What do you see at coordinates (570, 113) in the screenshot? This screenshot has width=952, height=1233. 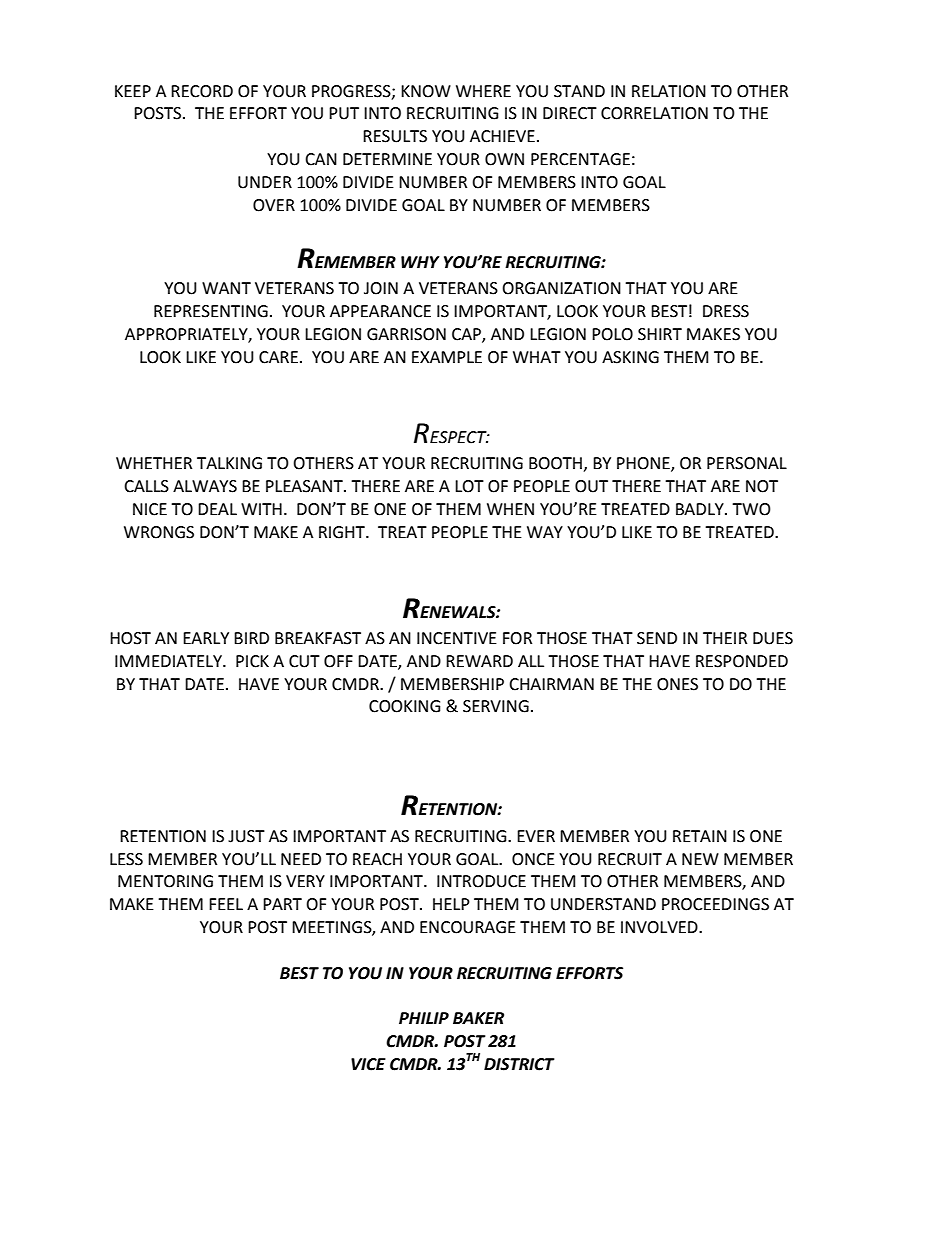 I see `DIRECT` at bounding box center [570, 113].
